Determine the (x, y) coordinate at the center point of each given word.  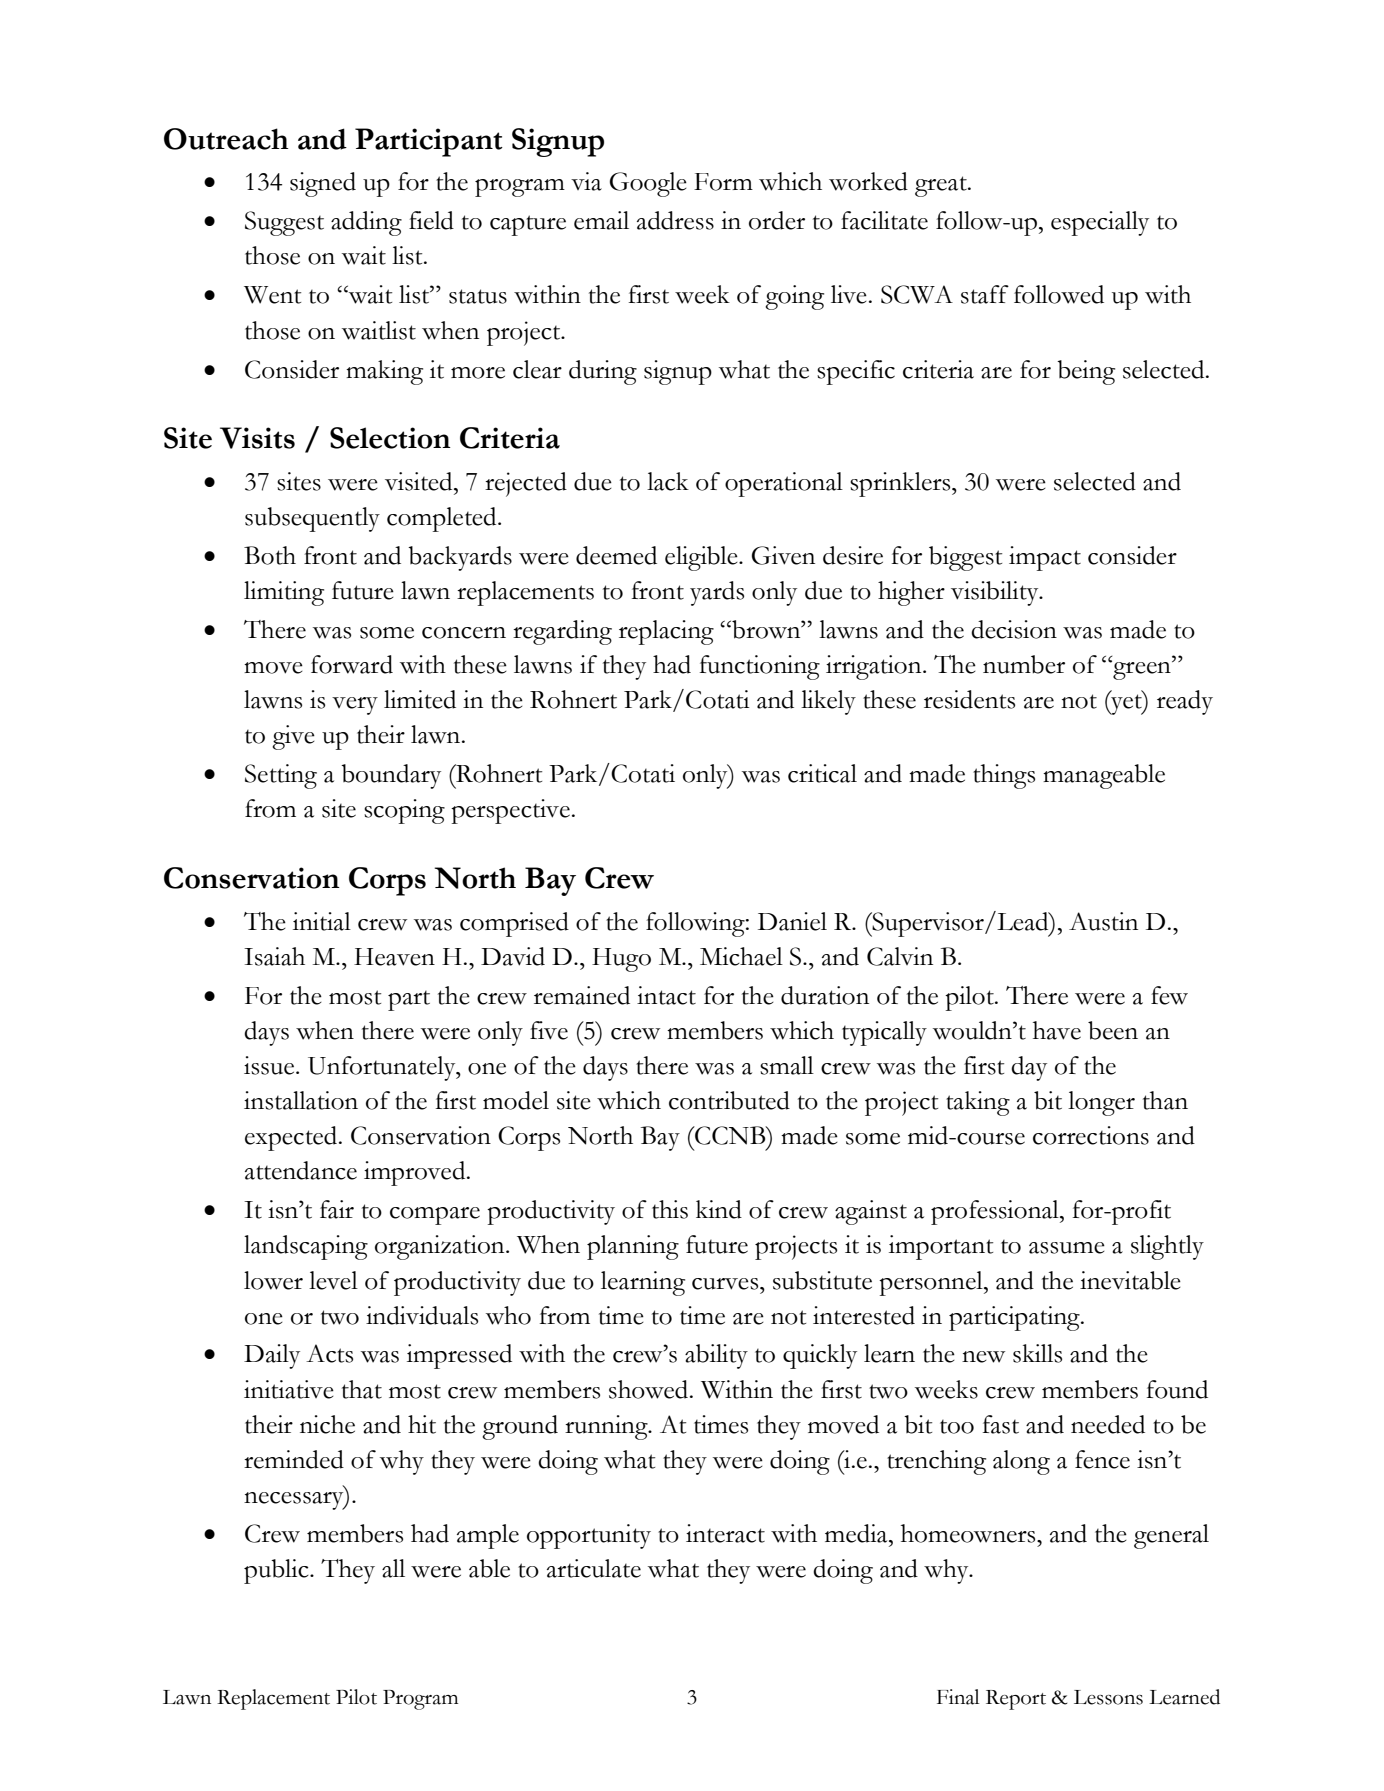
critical (822, 773)
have (1057, 1030)
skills (1037, 1353)
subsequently (312, 519)
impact (1045, 558)
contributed (729, 1100)
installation (301, 1100)
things (1004, 776)
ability (716, 1356)
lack (668, 481)
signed (323, 184)
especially (1100, 223)
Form (723, 182)
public (277, 1571)
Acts (329, 1353)
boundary (391, 776)
